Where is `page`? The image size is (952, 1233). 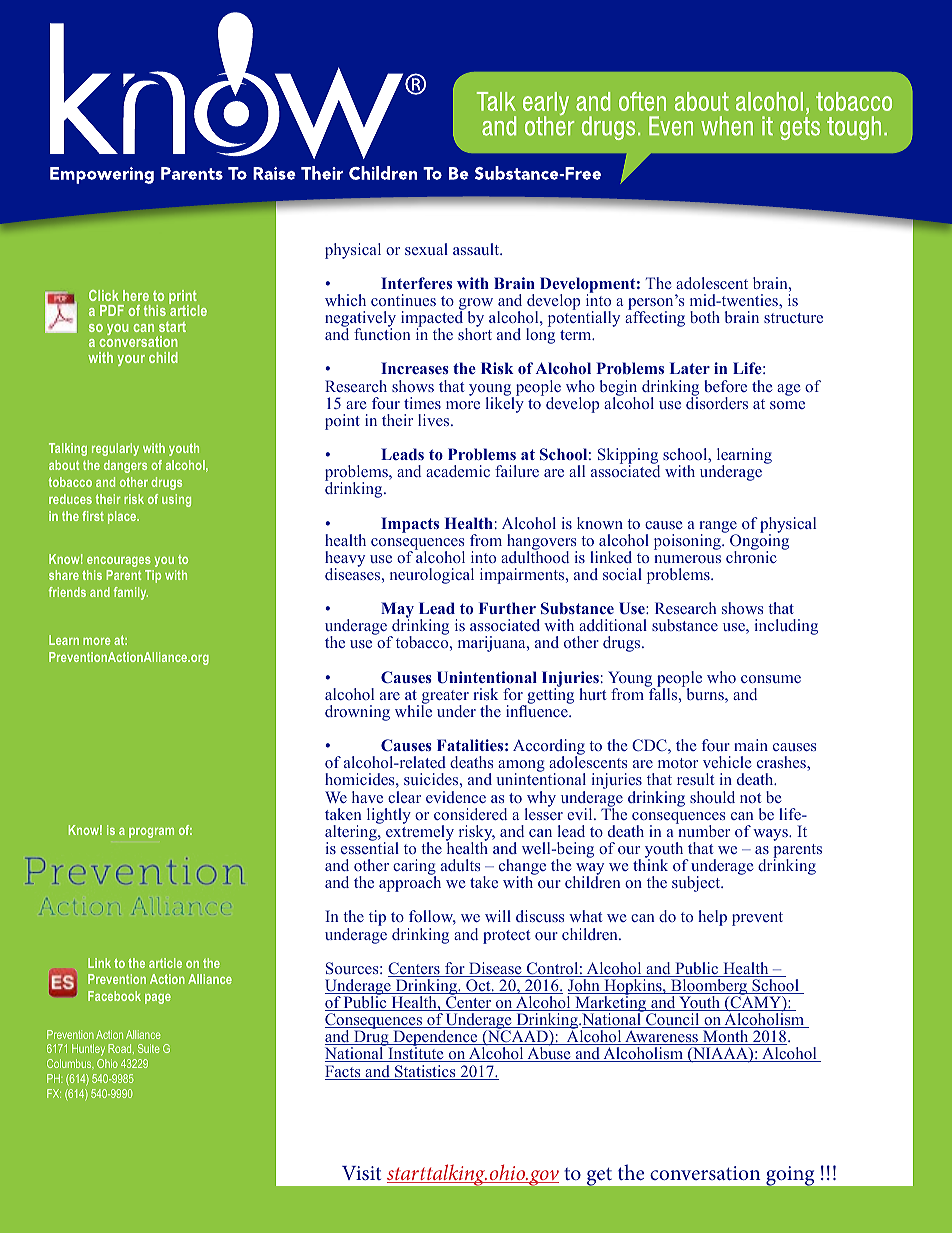
page is located at coordinates (158, 999).
